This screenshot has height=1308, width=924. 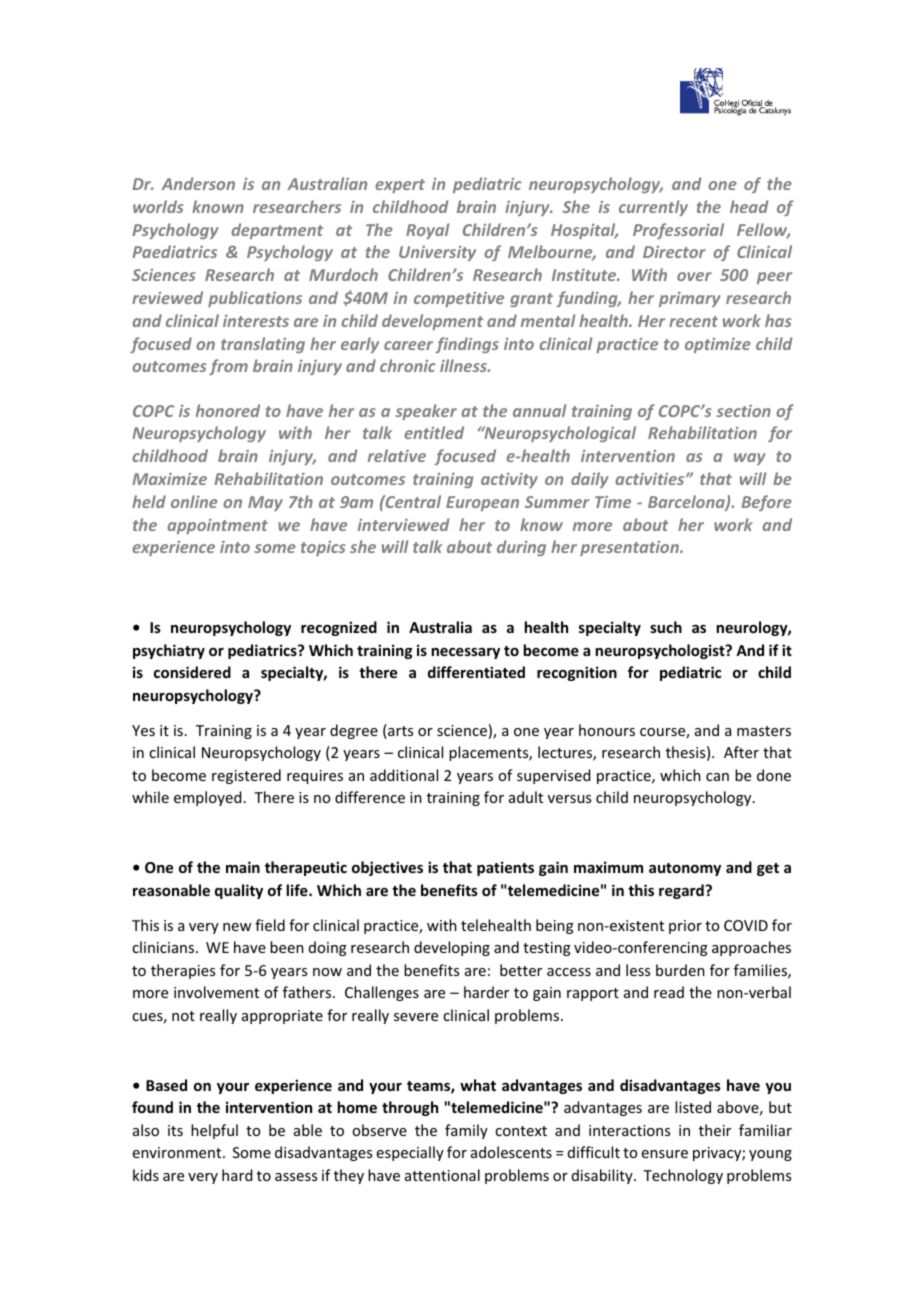 What do you see at coordinates (466, 1131) in the screenshot?
I see `family` at bounding box center [466, 1131].
